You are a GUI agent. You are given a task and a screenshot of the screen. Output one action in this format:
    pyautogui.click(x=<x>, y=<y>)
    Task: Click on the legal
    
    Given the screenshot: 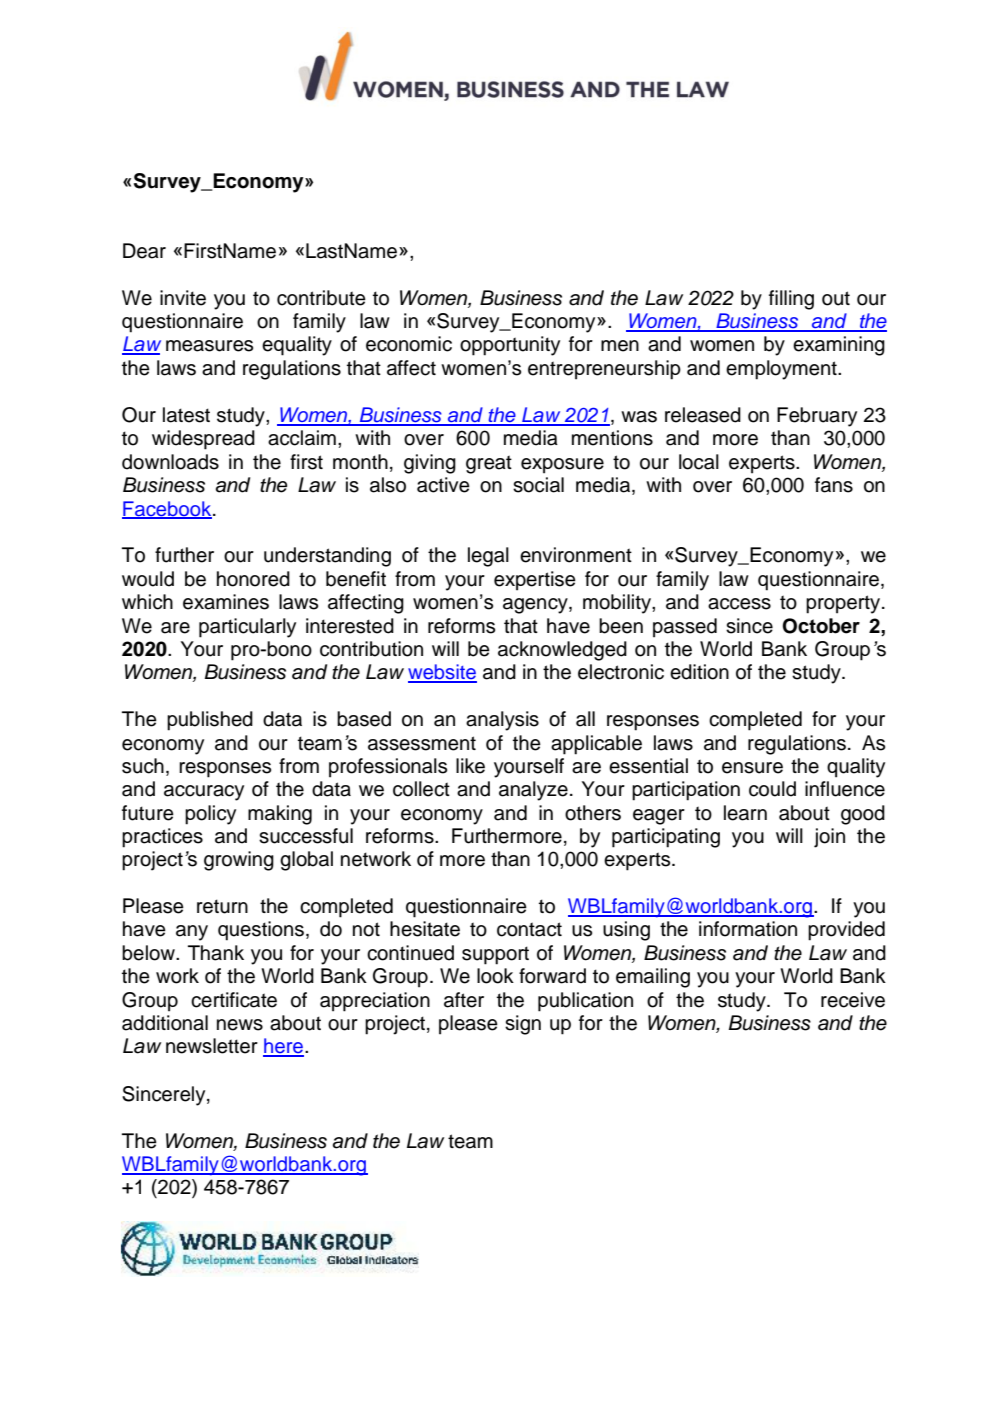 What is the action you would take?
    pyautogui.click(x=488, y=557)
